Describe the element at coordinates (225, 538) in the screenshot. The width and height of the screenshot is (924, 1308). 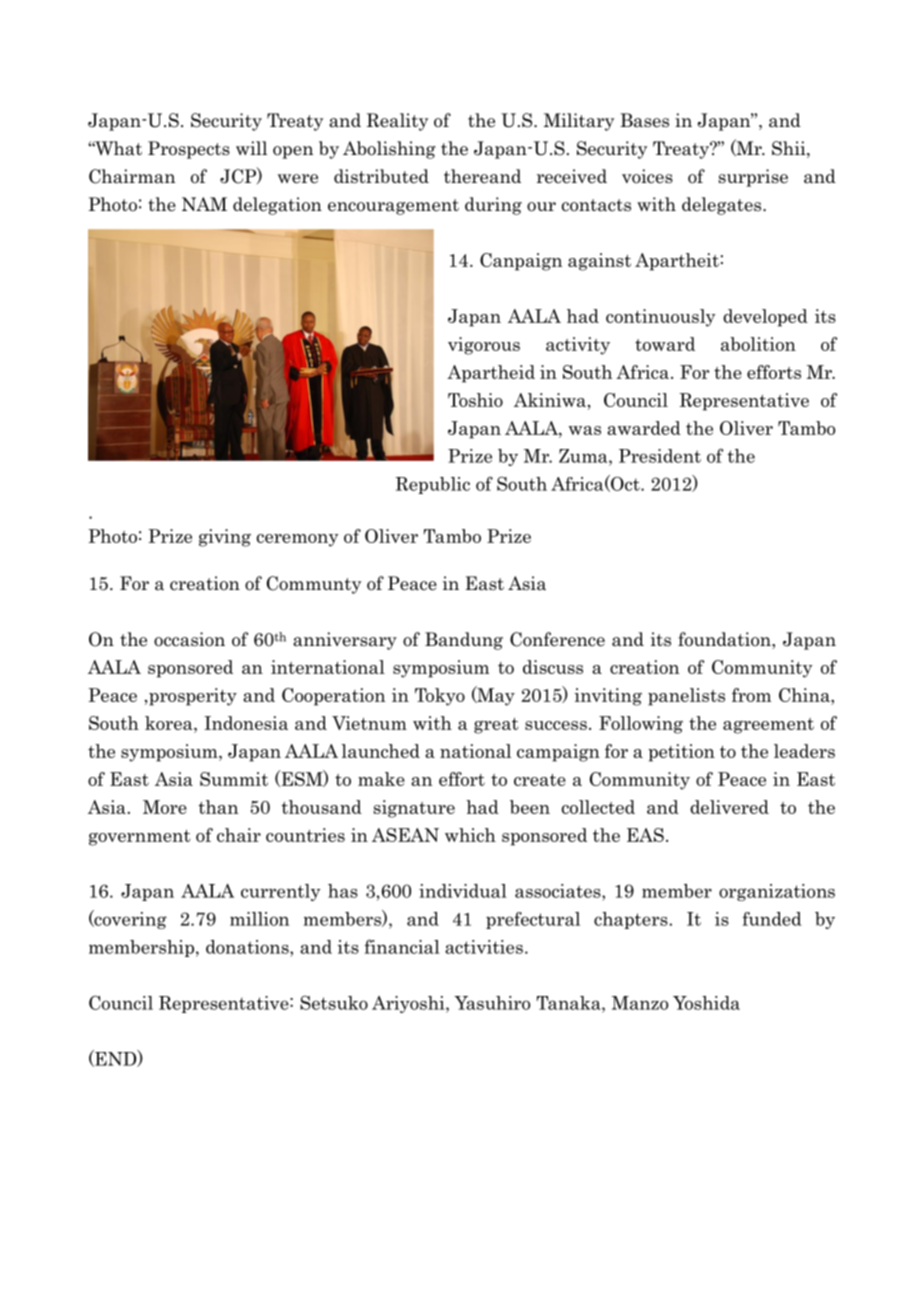
I see `giving` at that location.
